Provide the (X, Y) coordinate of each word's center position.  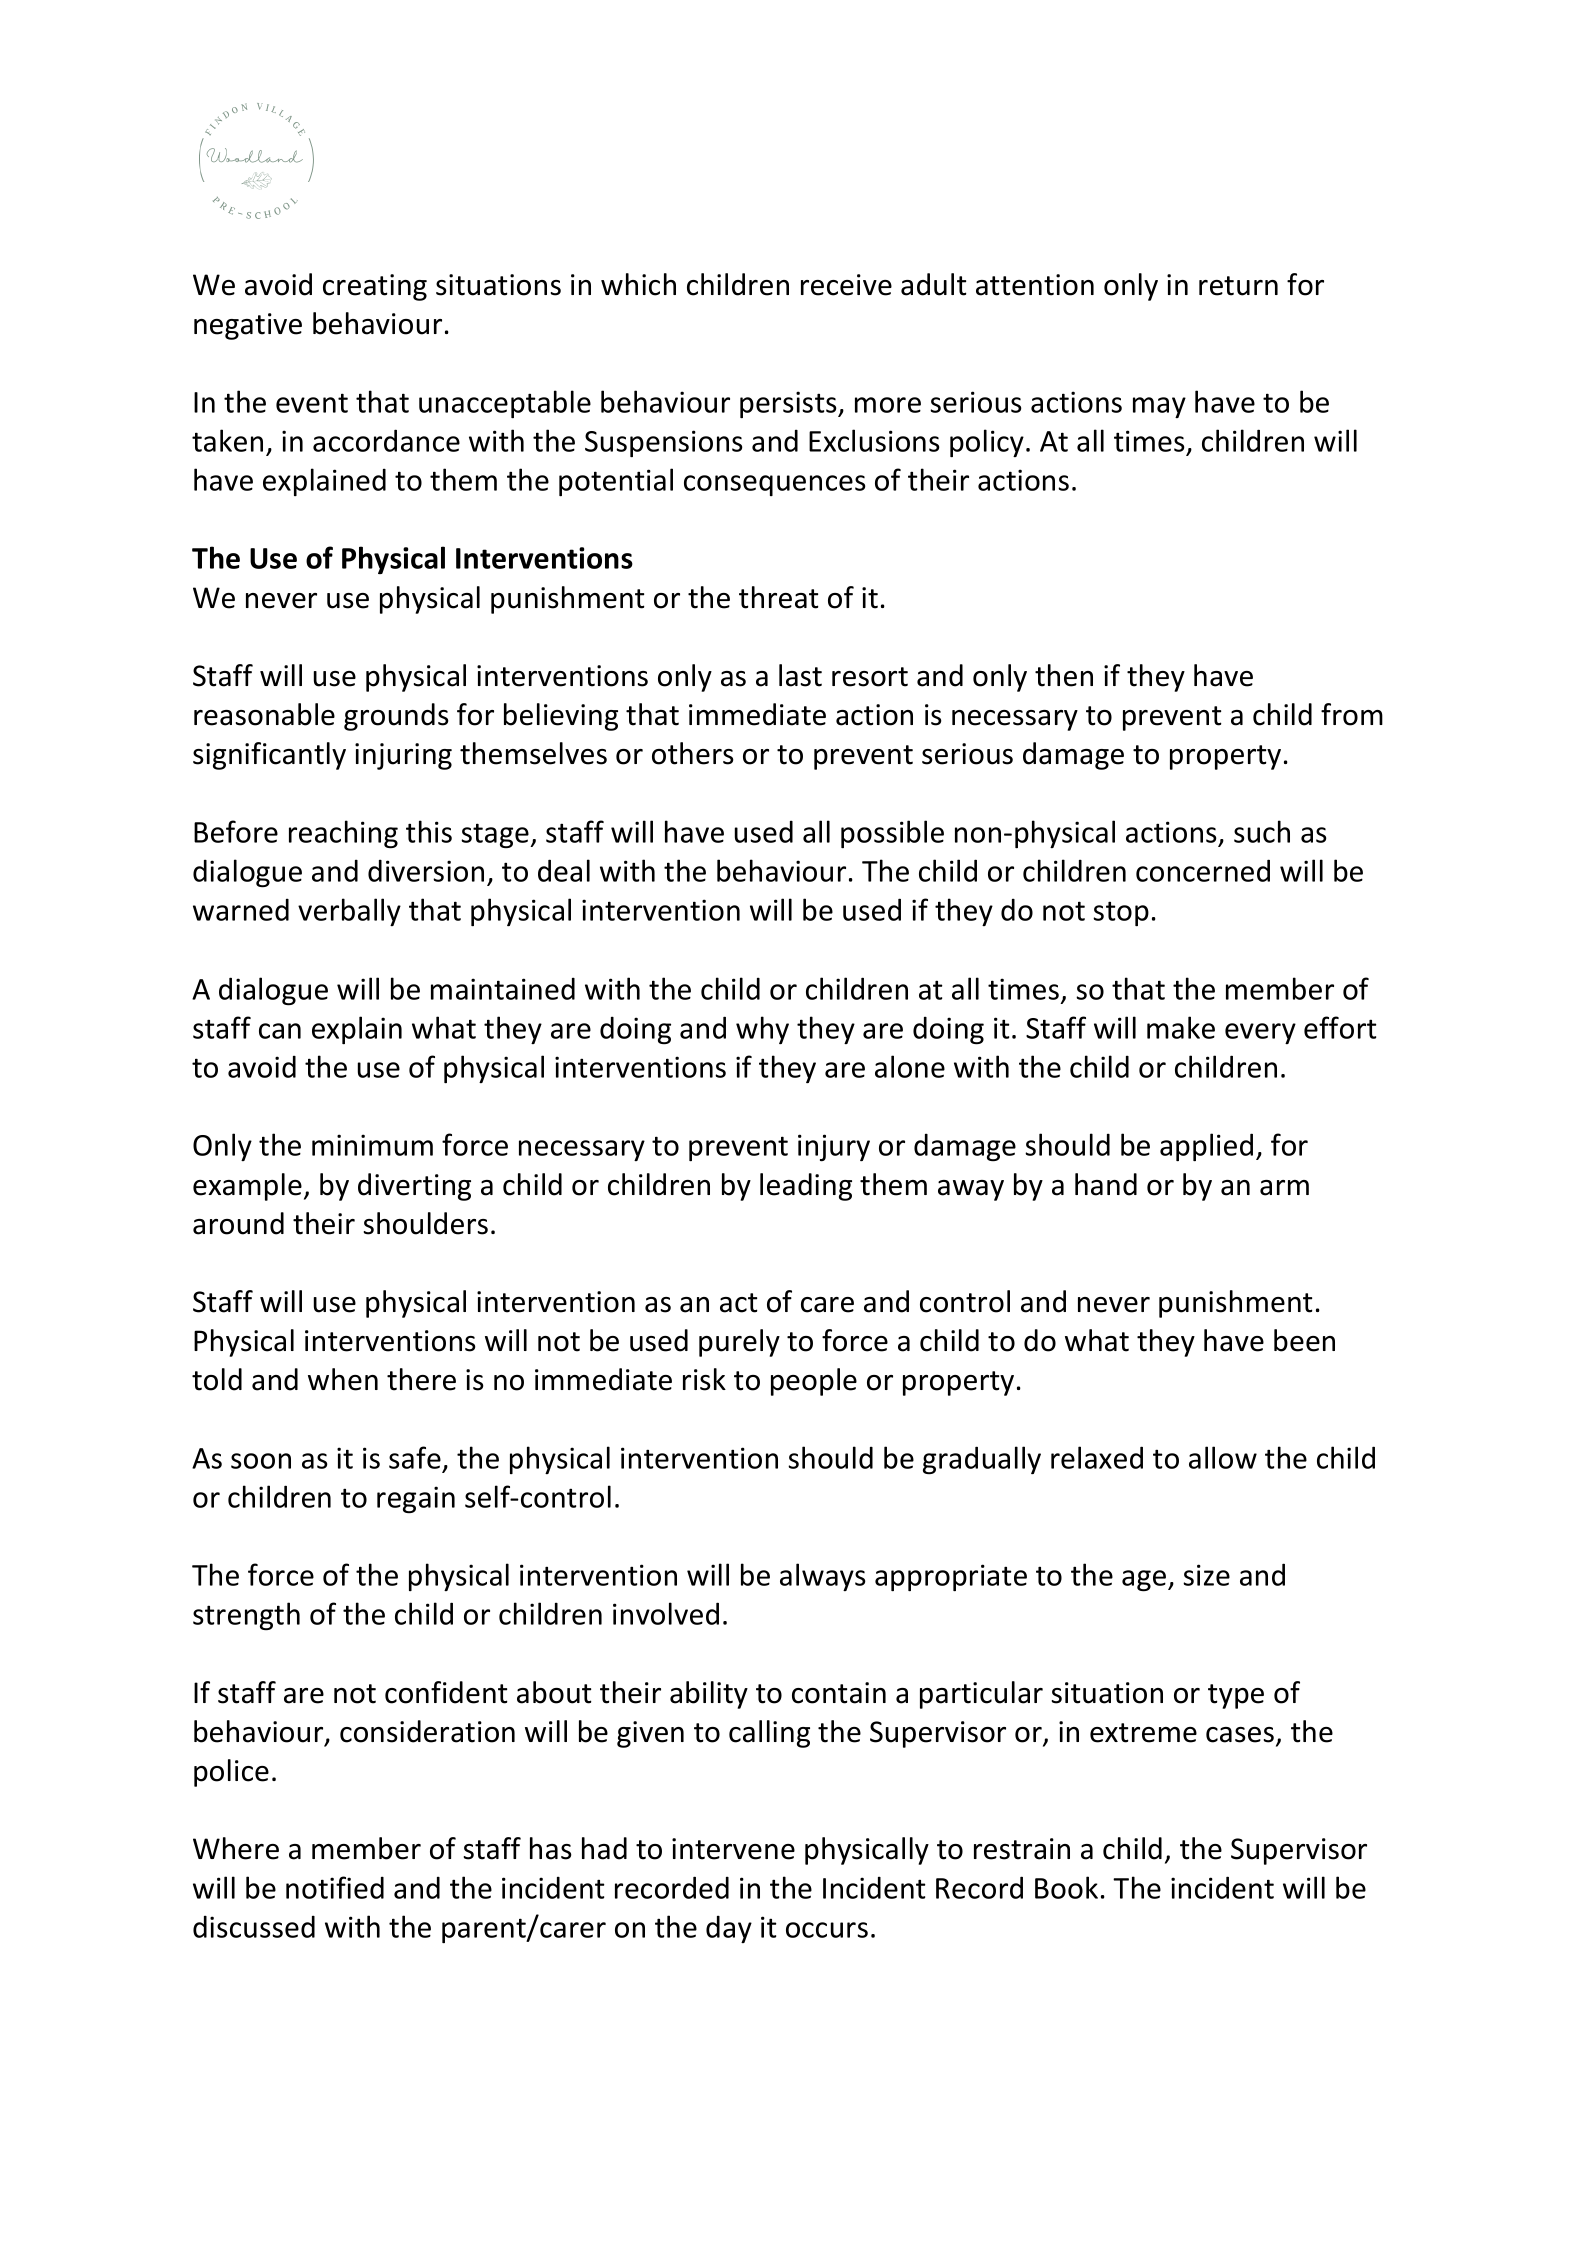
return (1238, 286)
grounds (396, 717)
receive (846, 285)
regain (416, 1499)
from (1352, 714)
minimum (372, 1145)
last (800, 675)
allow (1223, 1457)
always (823, 1577)
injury (834, 1148)
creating (375, 287)
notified (335, 1887)
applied (1206, 1147)
